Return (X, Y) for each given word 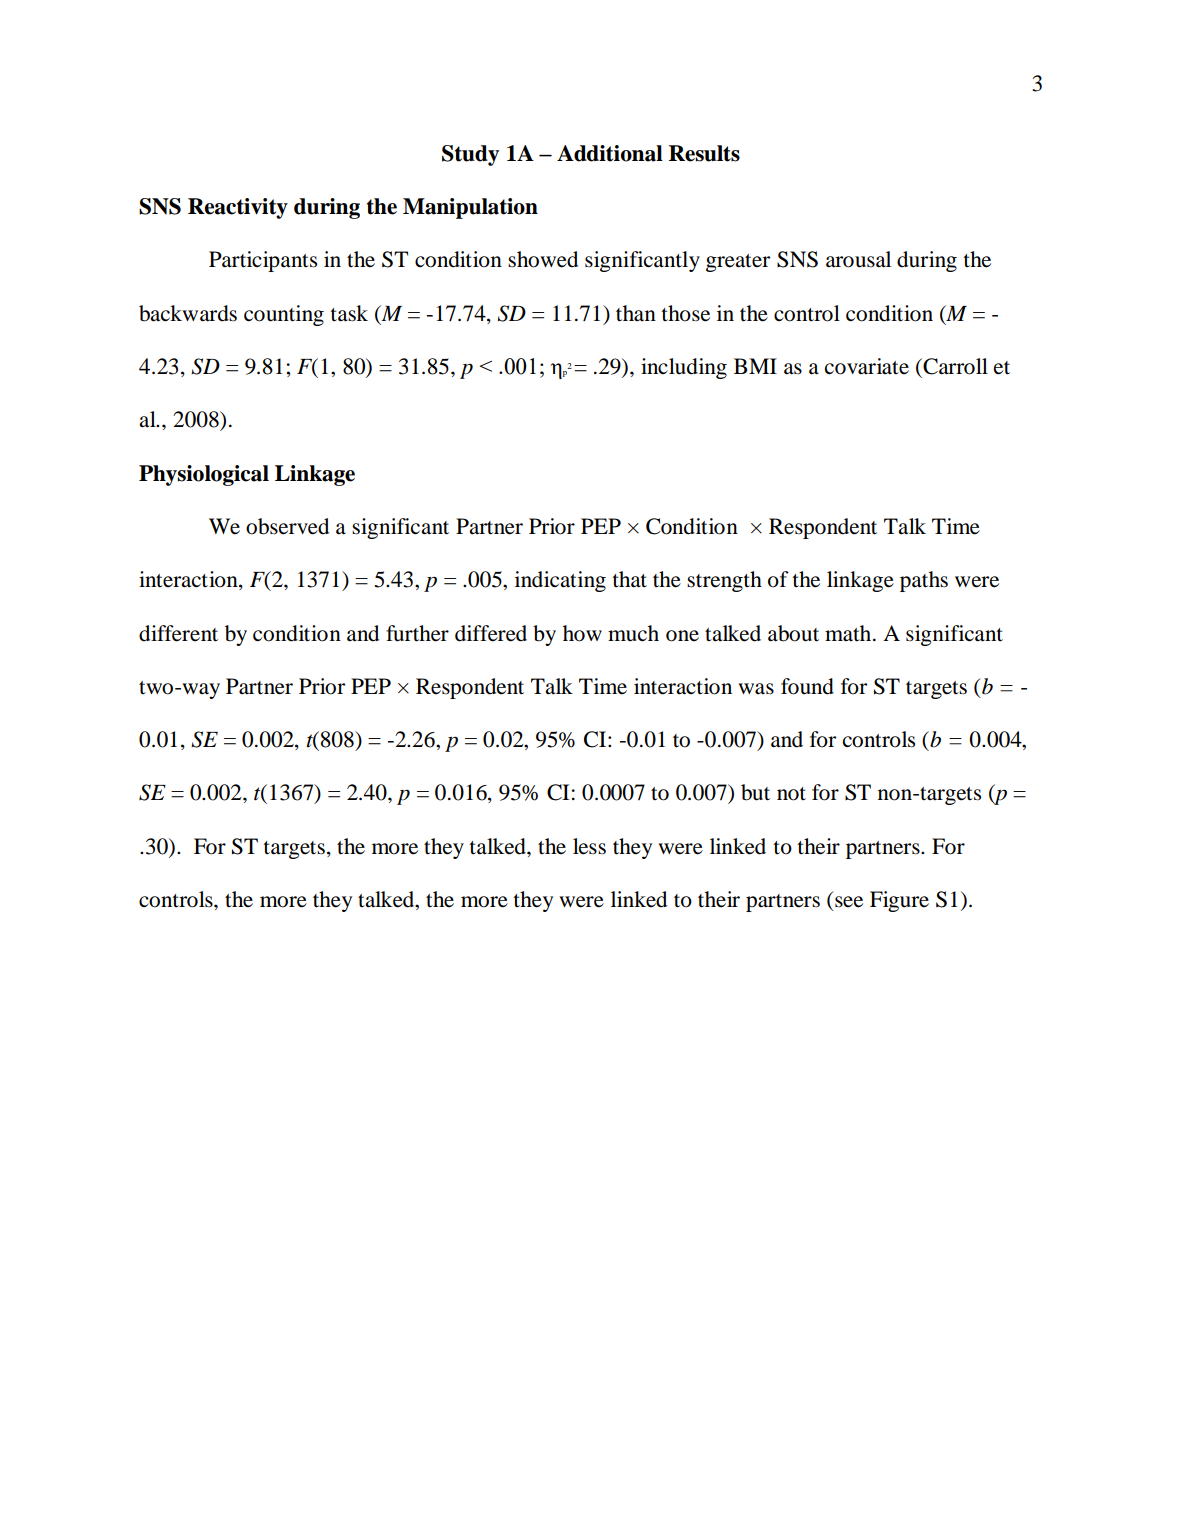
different (178, 633)
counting (284, 315)
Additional (610, 153)
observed (287, 526)
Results (704, 153)
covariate (867, 366)
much (633, 633)
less (589, 846)
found (807, 686)
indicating (560, 581)
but (755, 792)
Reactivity (238, 208)
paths (924, 581)
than (636, 313)
